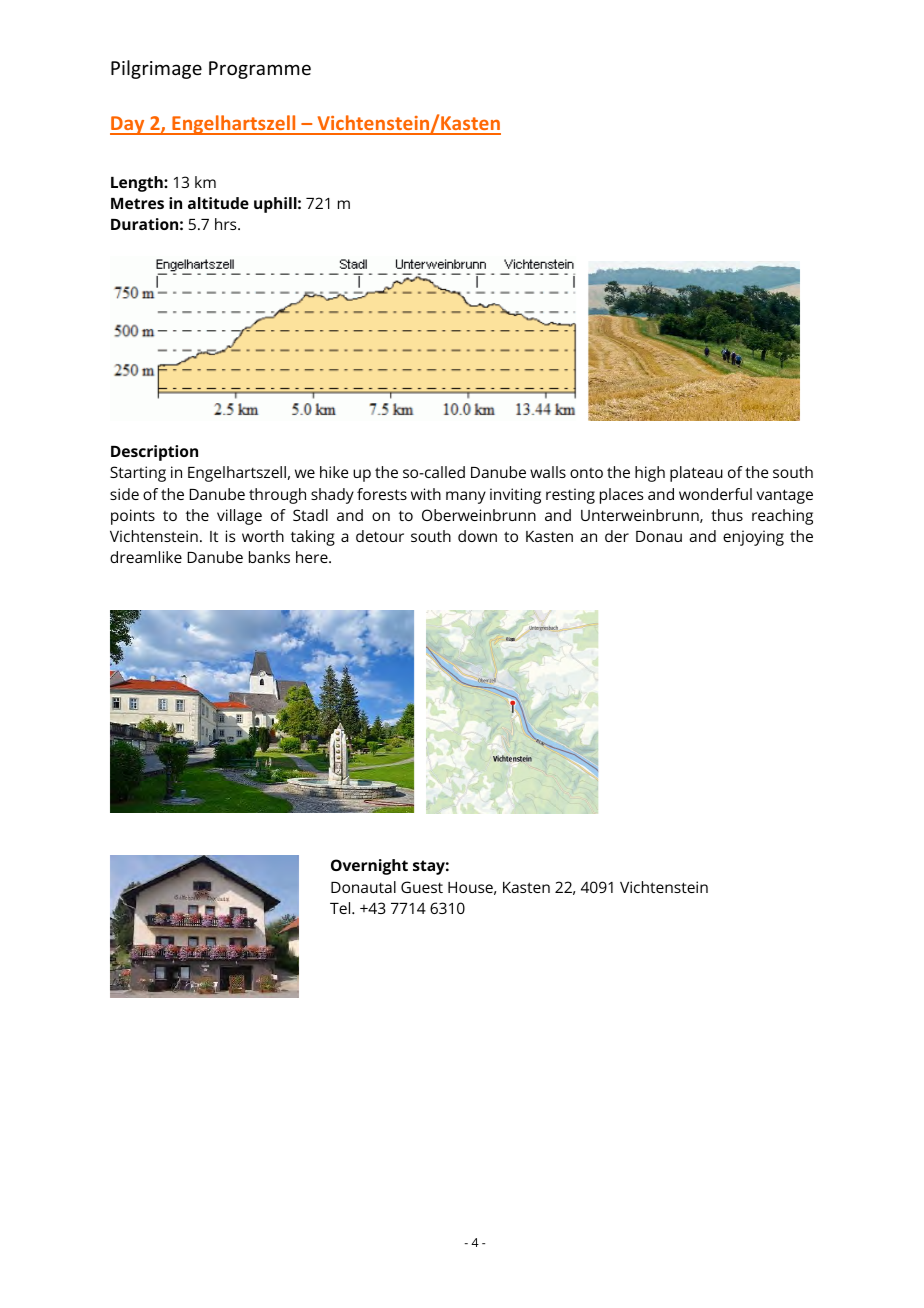 This screenshot has width=924, height=1308. I want to click on Guest, so click(422, 887).
